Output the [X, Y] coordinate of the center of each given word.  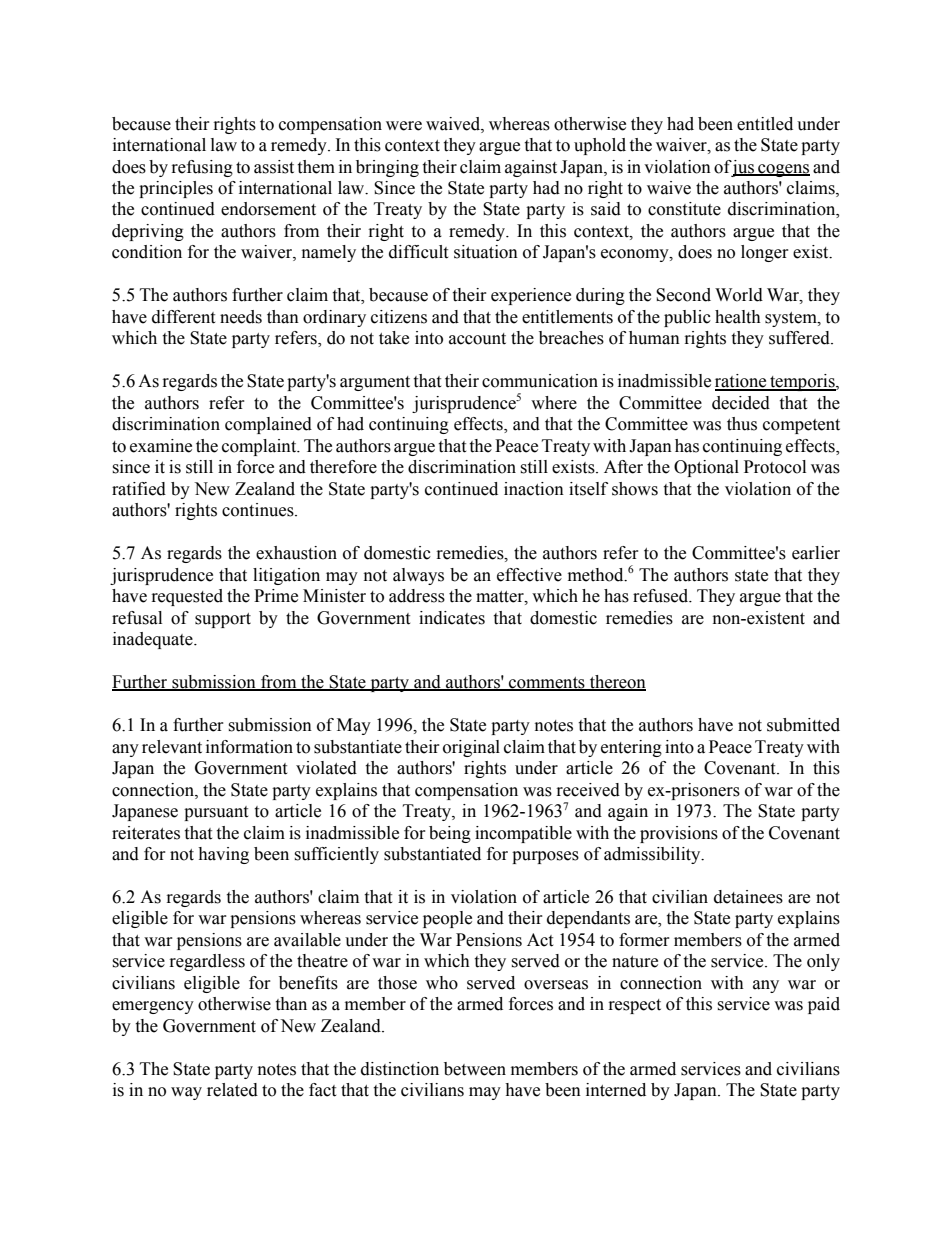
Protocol [775, 467]
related [232, 1090]
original [471, 748]
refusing [202, 168]
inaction [534, 489]
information [249, 747]
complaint [260, 447]
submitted [803, 725]
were [404, 126]
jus [742, 168]
